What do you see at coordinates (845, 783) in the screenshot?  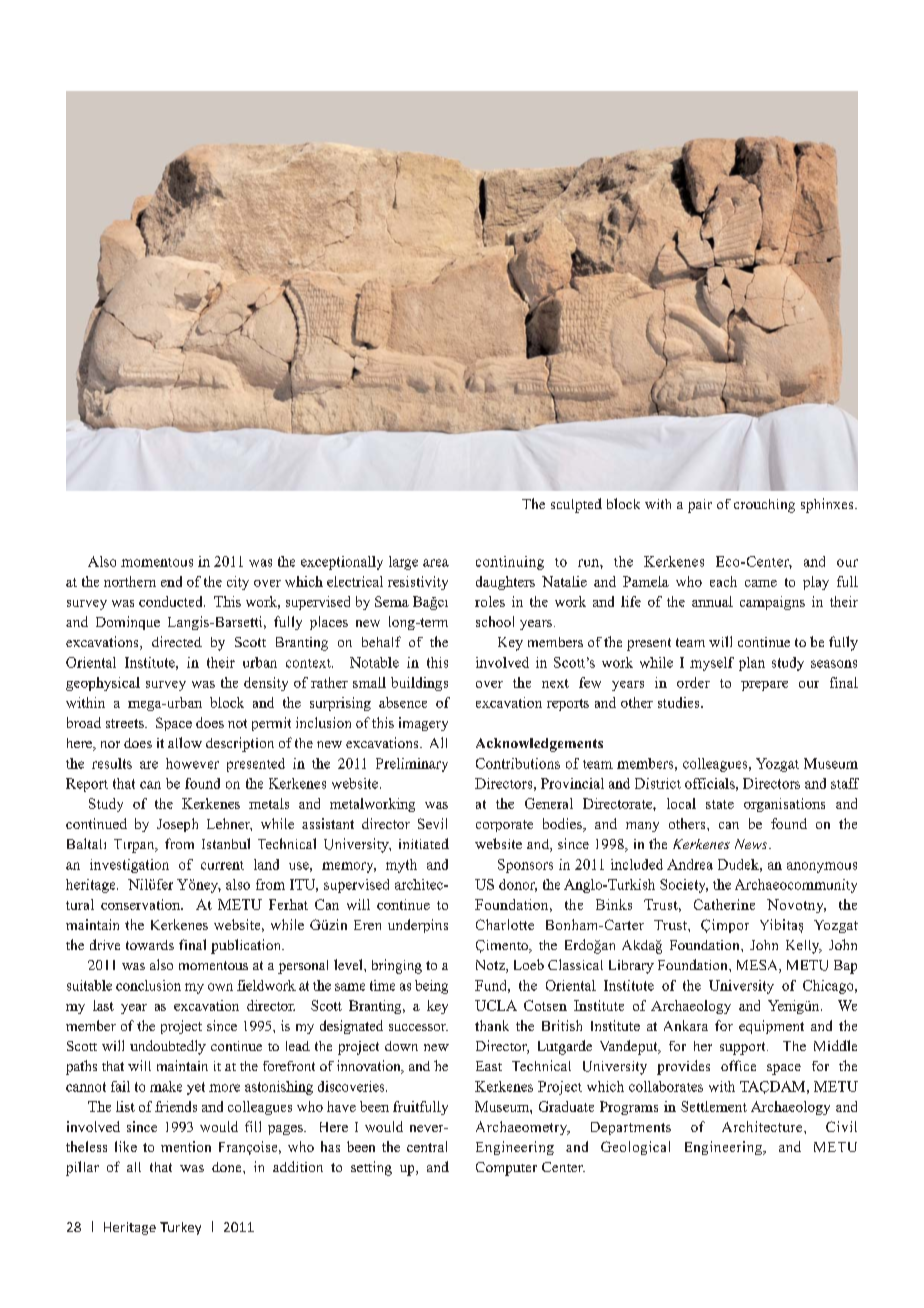 I see `staff` at bounding box center [845, 783].
